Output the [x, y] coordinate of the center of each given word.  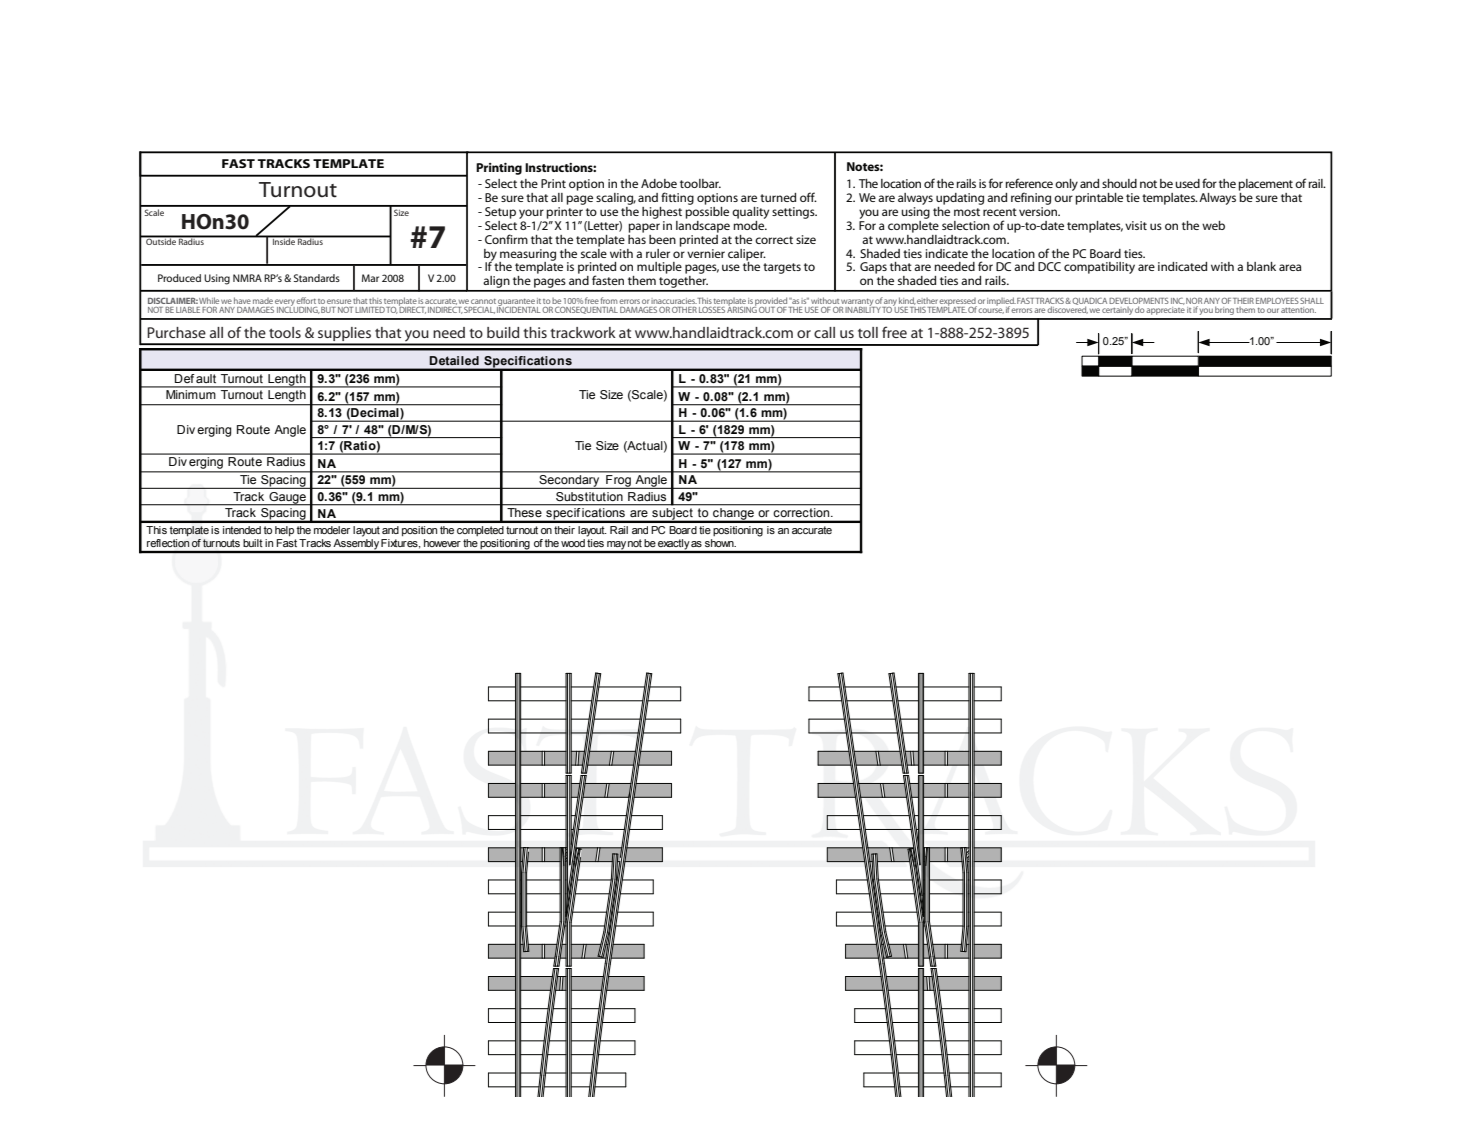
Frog [618, 482]
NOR [1194, 302]
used [1187, 183]
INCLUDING [298, 309]
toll [868, 332]
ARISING [742, 309]
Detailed [454, 360]
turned [778, 197]
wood [573, 543]
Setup [500, 213]
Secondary [569, 482]
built [252, 543]
